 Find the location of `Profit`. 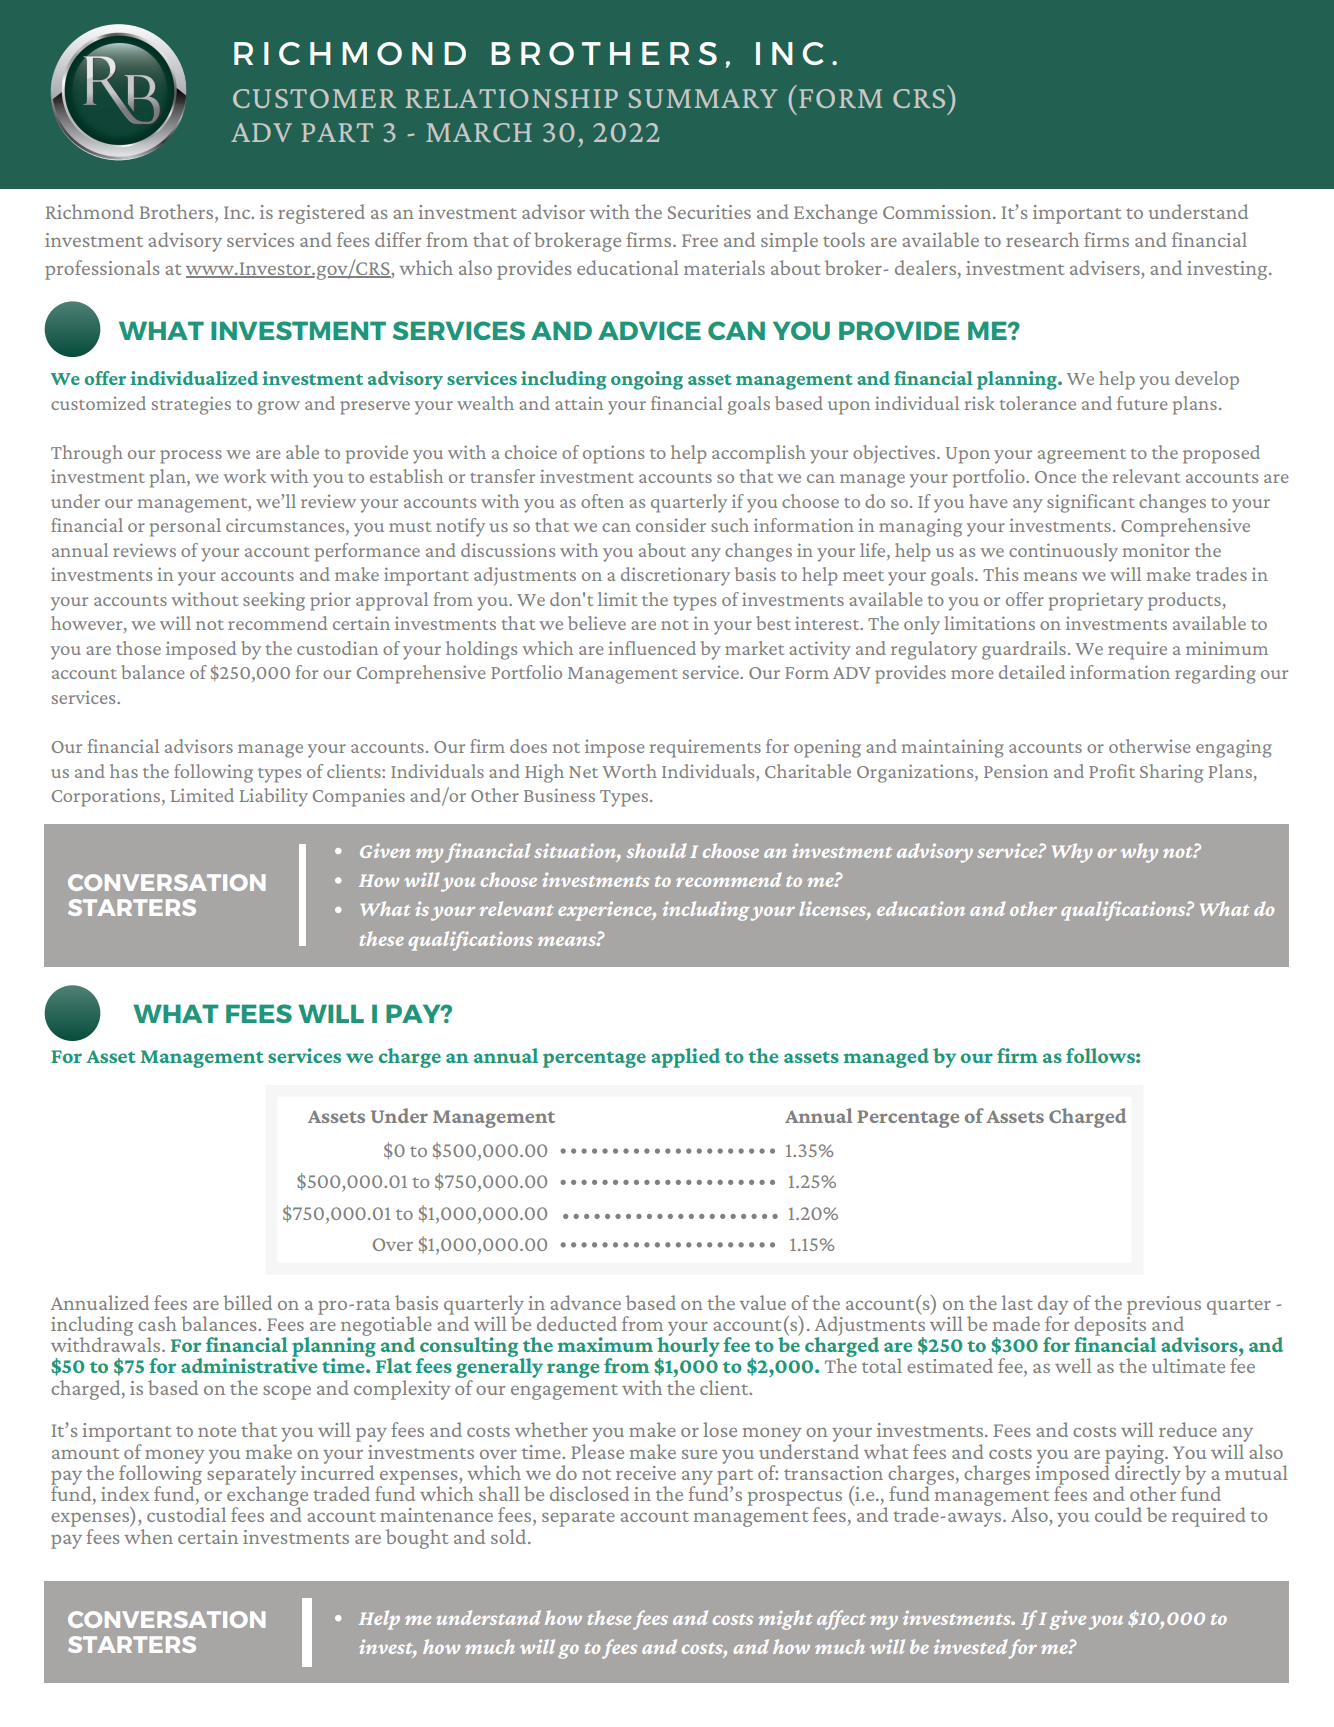

Profit is located at coordinates (1112, 771).
